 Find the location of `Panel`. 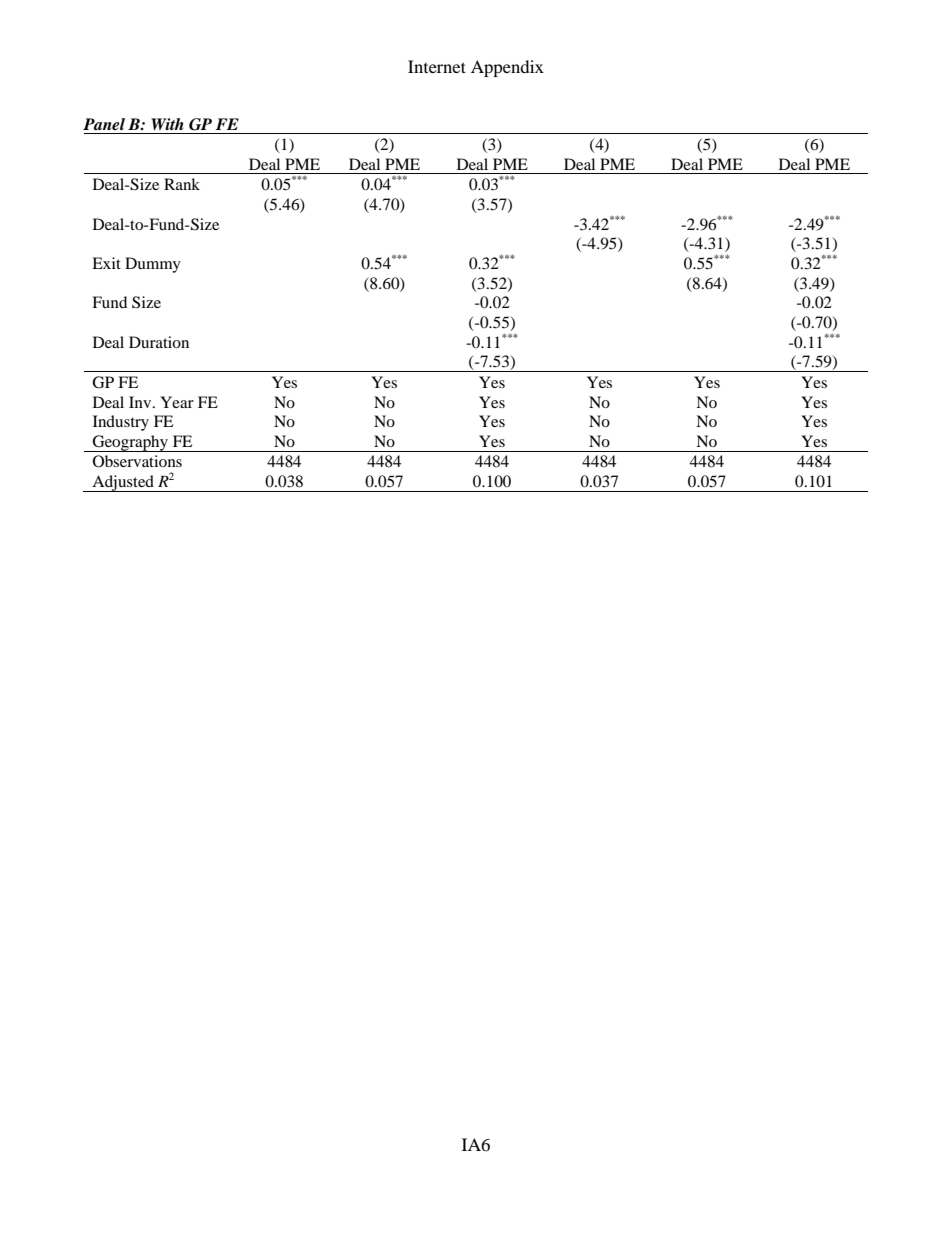

Panel is located at coordinates (104, 124).
